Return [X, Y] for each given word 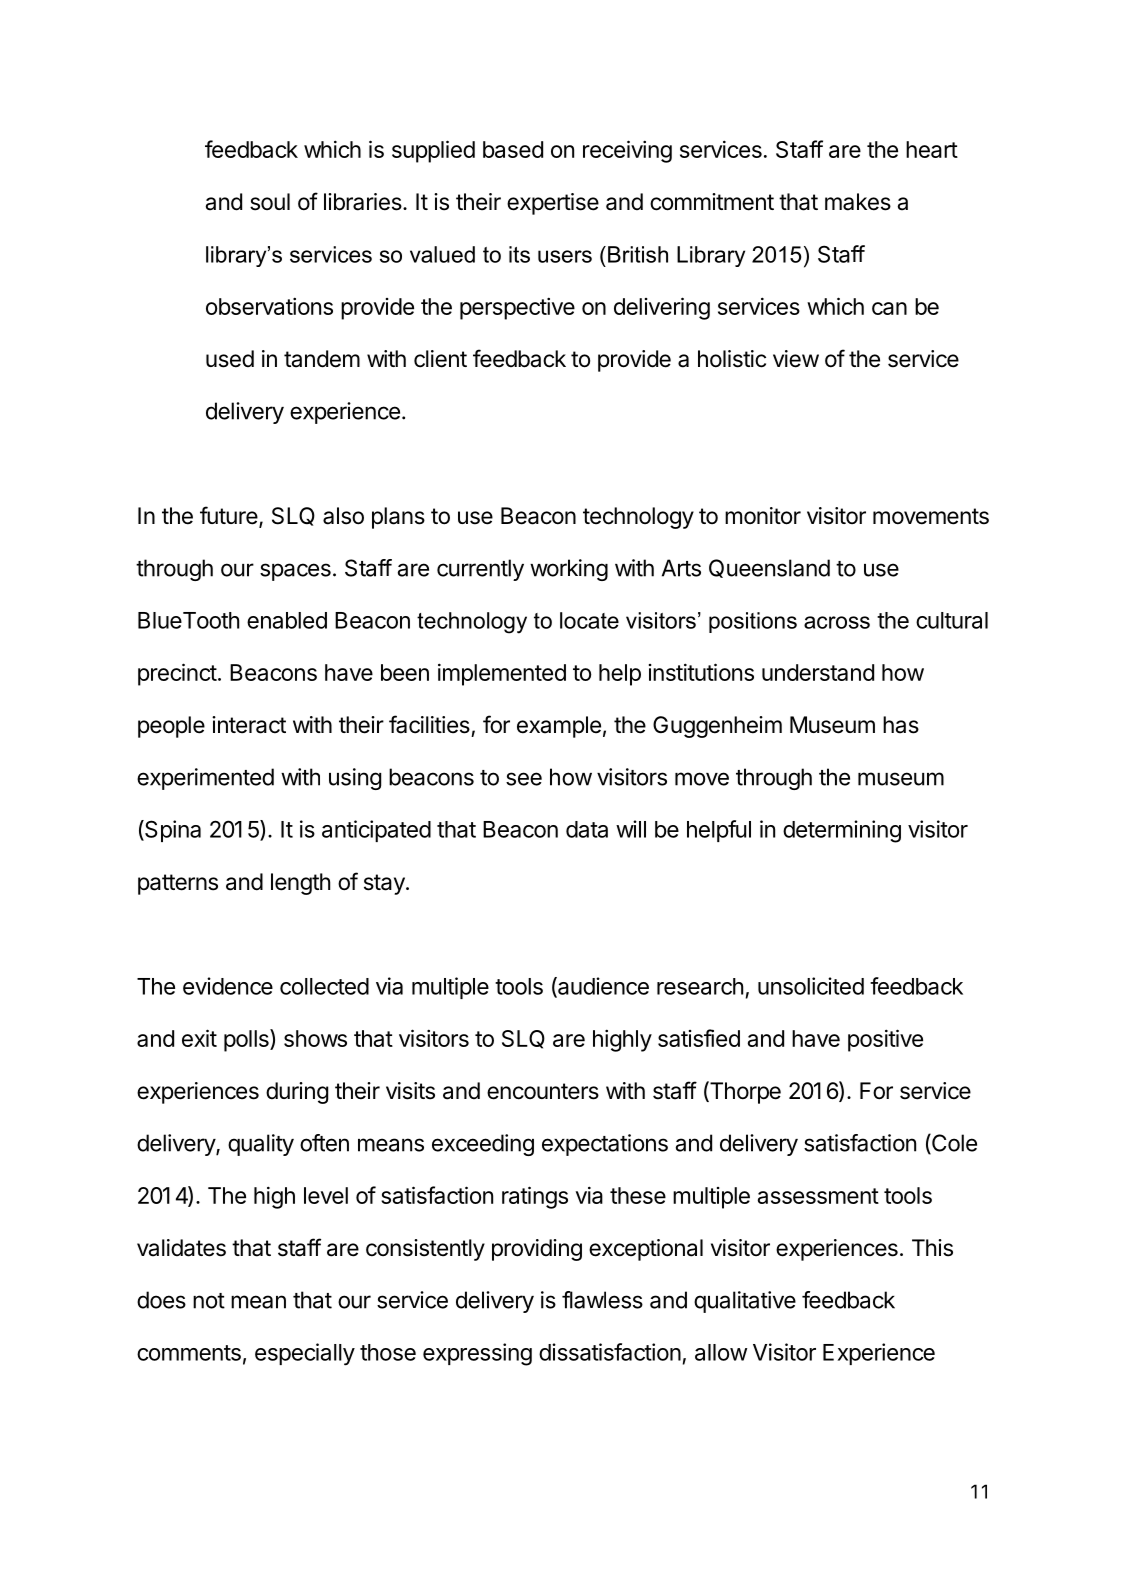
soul [270, 202]
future [230, 516]
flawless [602, 1300]
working [569, 570]
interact [249, 725]
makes [858, 202]
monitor [763, 516]
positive [885, 1040]
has [901, 725]
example [559, 727]
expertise [553, 204]
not [209, 1301]
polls [247, 1040]
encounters [543, 1091]
